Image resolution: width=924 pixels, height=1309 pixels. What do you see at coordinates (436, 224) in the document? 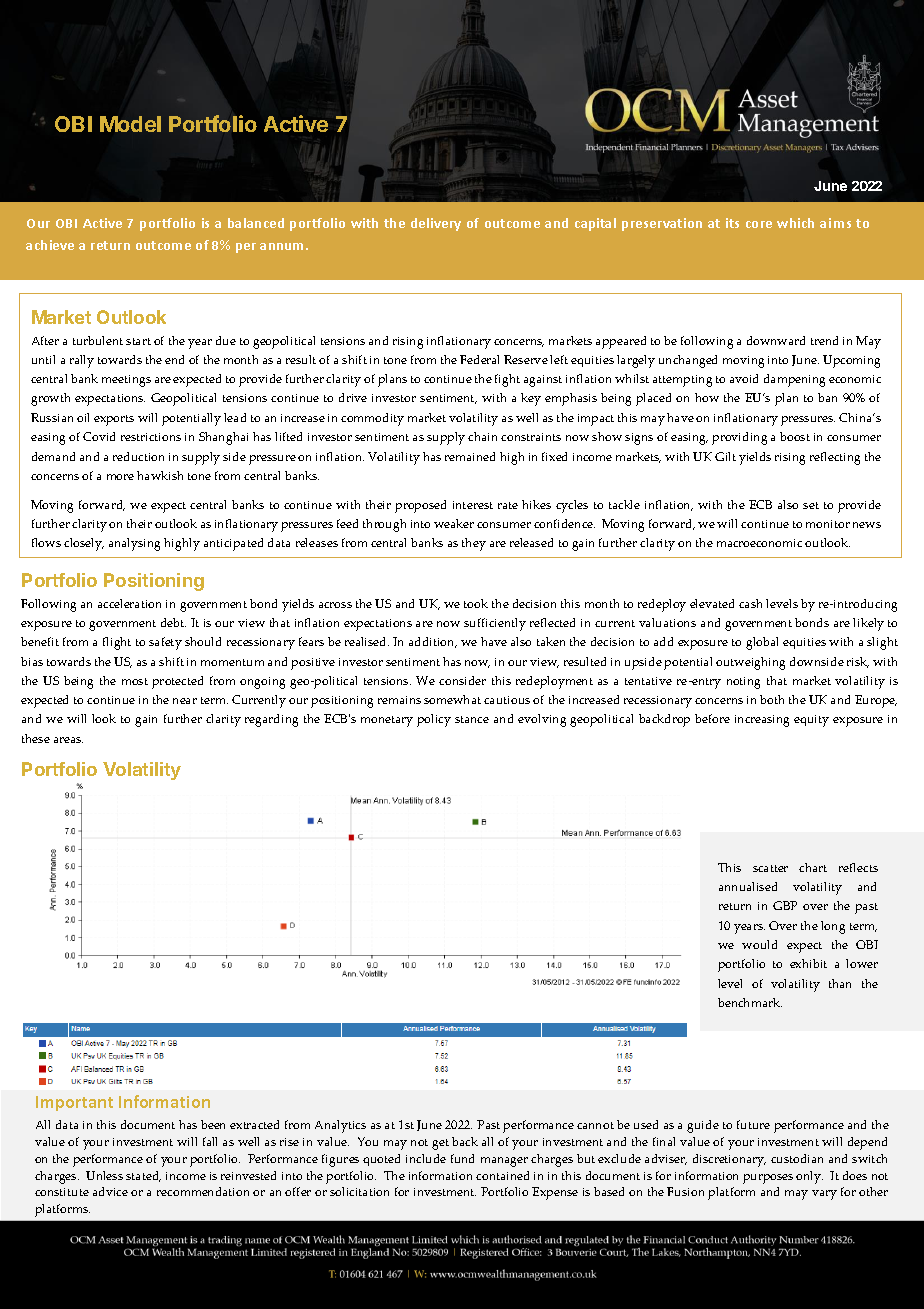
I see `delivery` at bounding box center [436, 224].
